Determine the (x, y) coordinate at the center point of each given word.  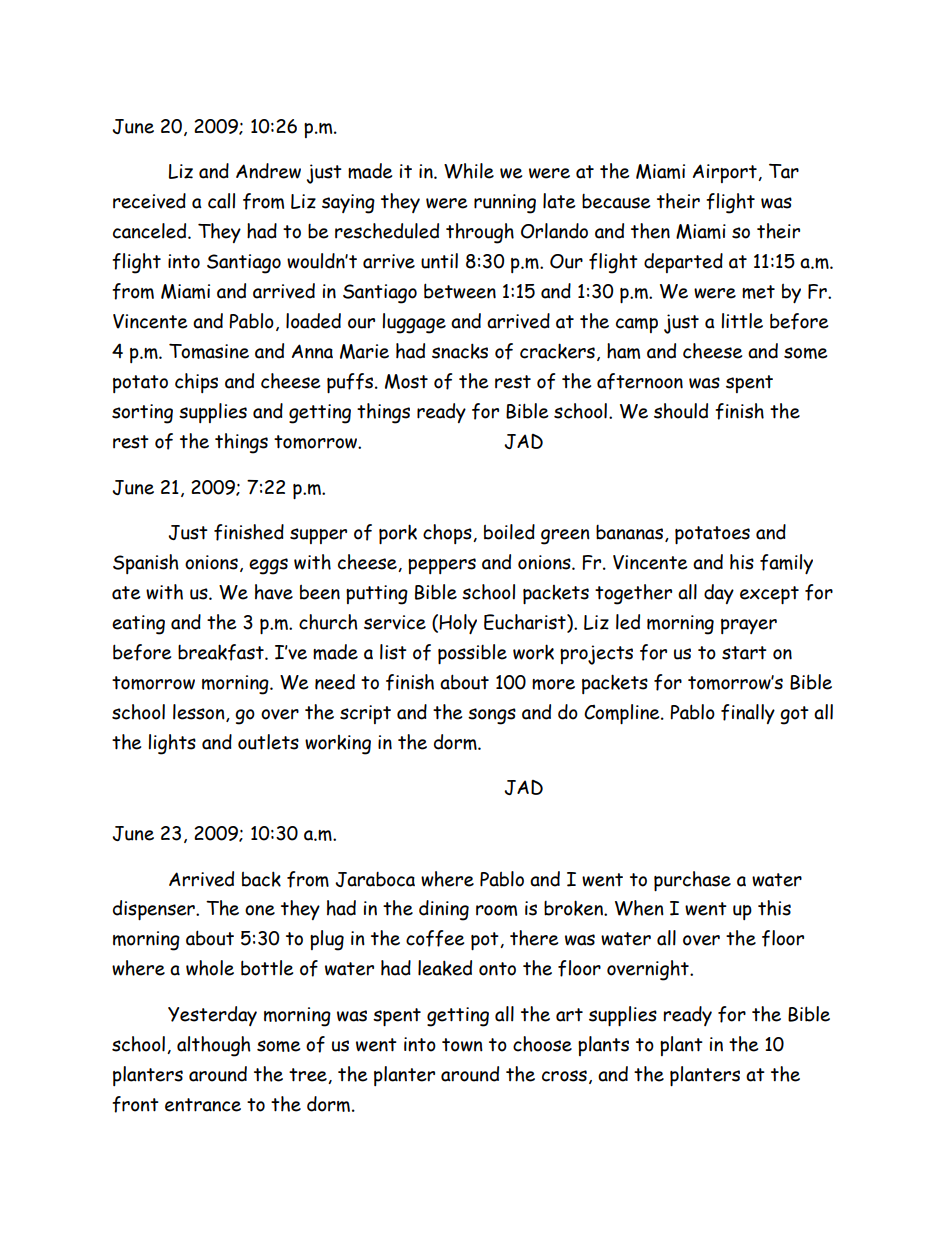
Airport (726, 173)
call (221, 201)
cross (564, 1076)
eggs (268, 566)
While (469, 171)
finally (748, 714)
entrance (203, 1105)
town (462, 1045)
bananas (629, 532)
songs (492, 716)
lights (172, 744)
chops (448, 534)
